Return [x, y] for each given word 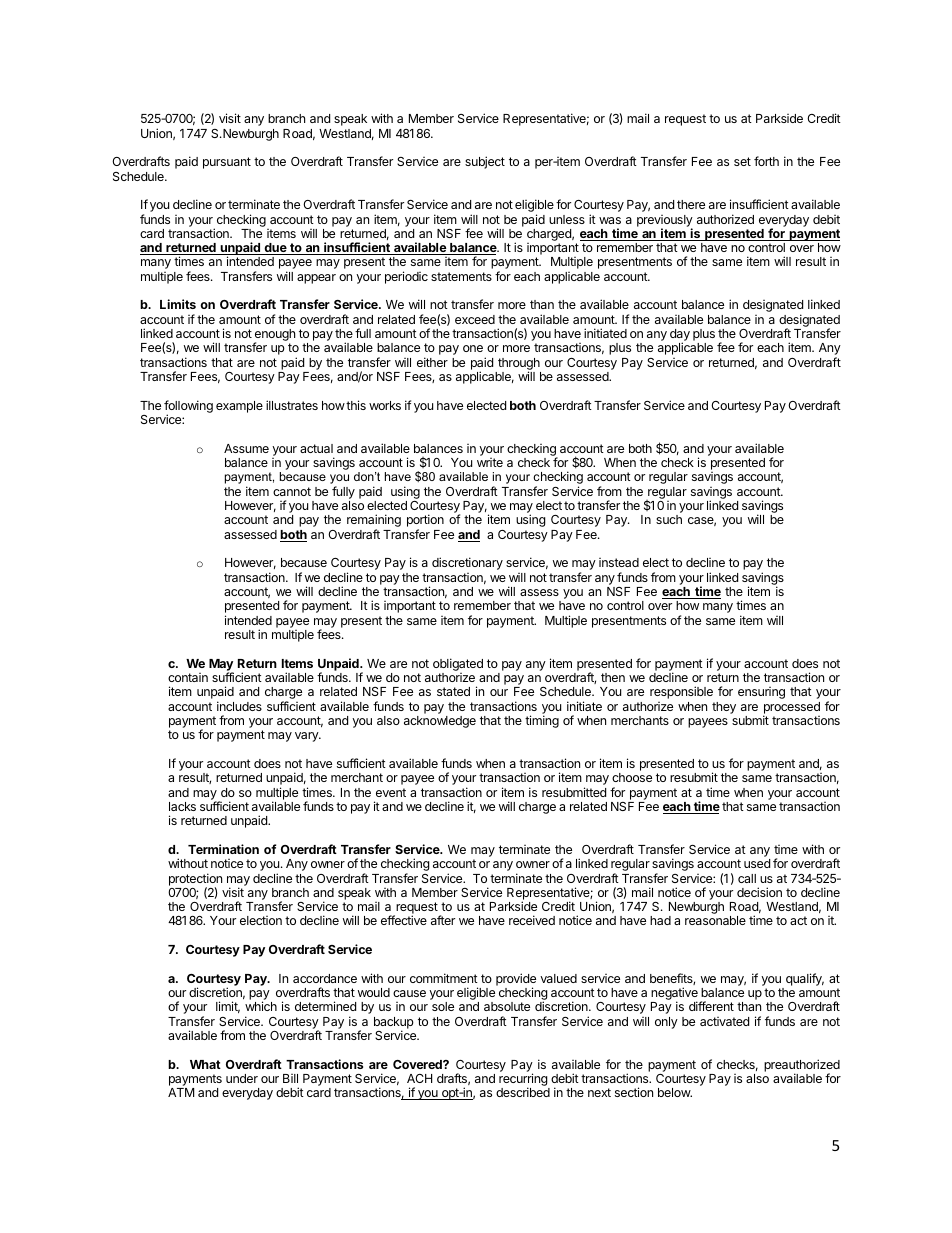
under [242, 1078]
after [443, 920]
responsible [681, 692]
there [691, 204]
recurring [524, 1081]
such [669, 519]
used [757, 863]
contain [188, 677]
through [518, 365]
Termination [223, 849]
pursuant [227, 163]
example [239, 407]
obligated [458, 664]
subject [485, 162]
